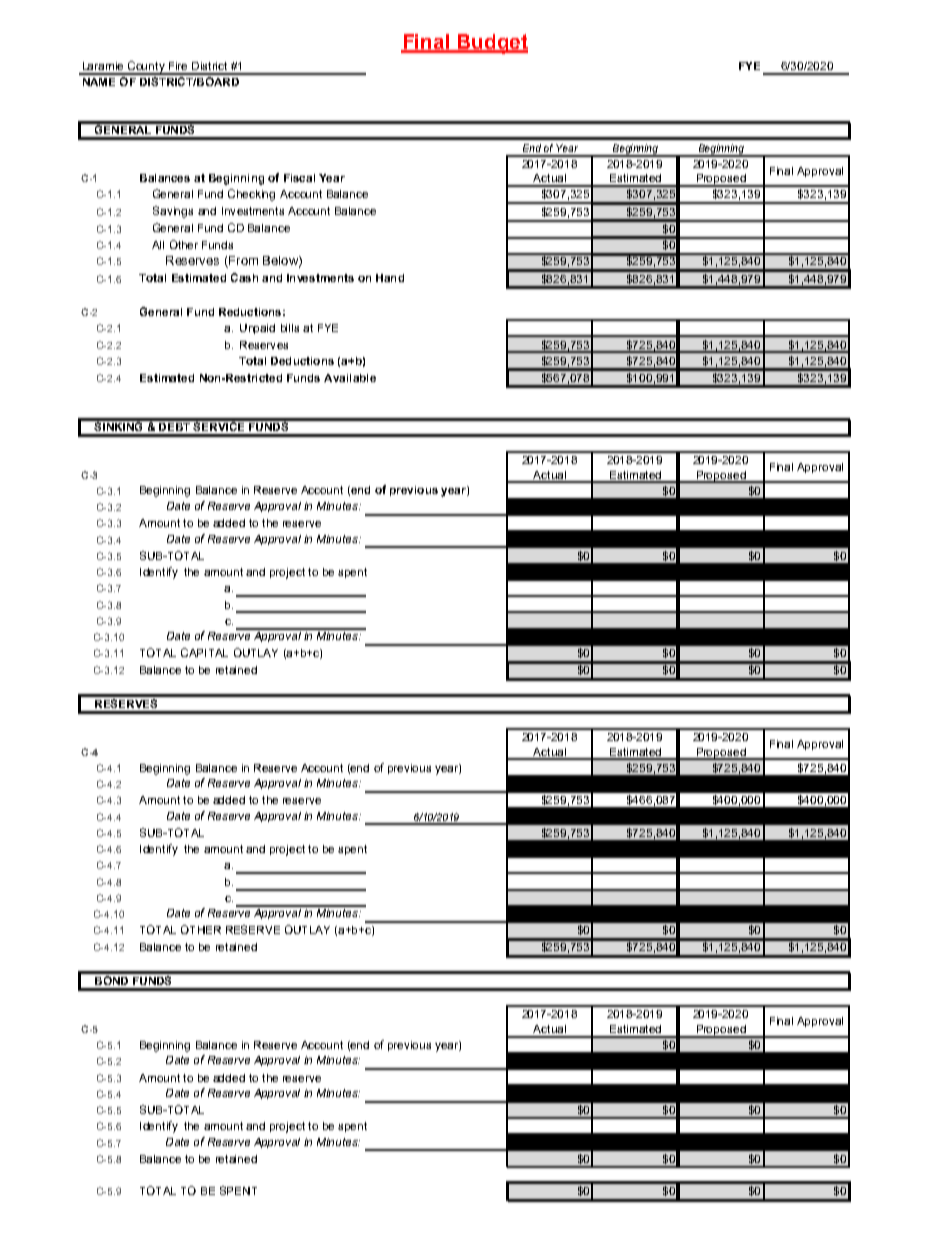 This image has width=952, height=1233. Describe the element at coordinates (257, 329) in the image. I see `Unpaid` at that location.
